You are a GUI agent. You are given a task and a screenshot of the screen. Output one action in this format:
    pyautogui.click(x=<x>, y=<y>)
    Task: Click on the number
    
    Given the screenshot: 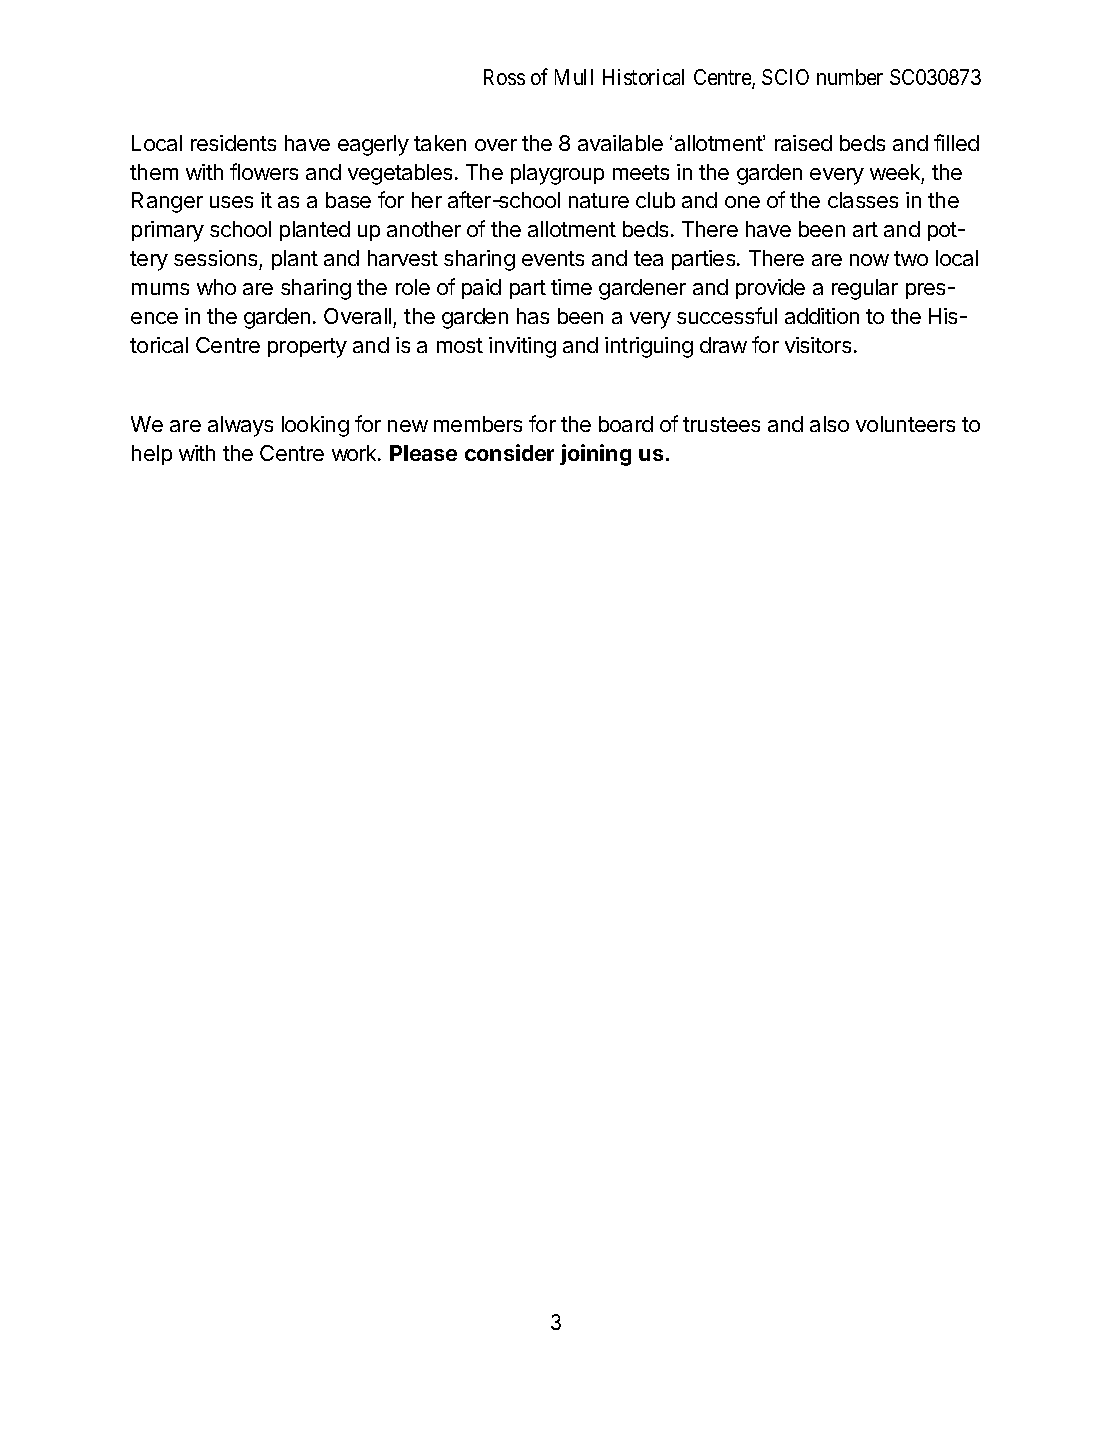 What is the action you would take?
    pyautogui.click(x=850, y=77)
